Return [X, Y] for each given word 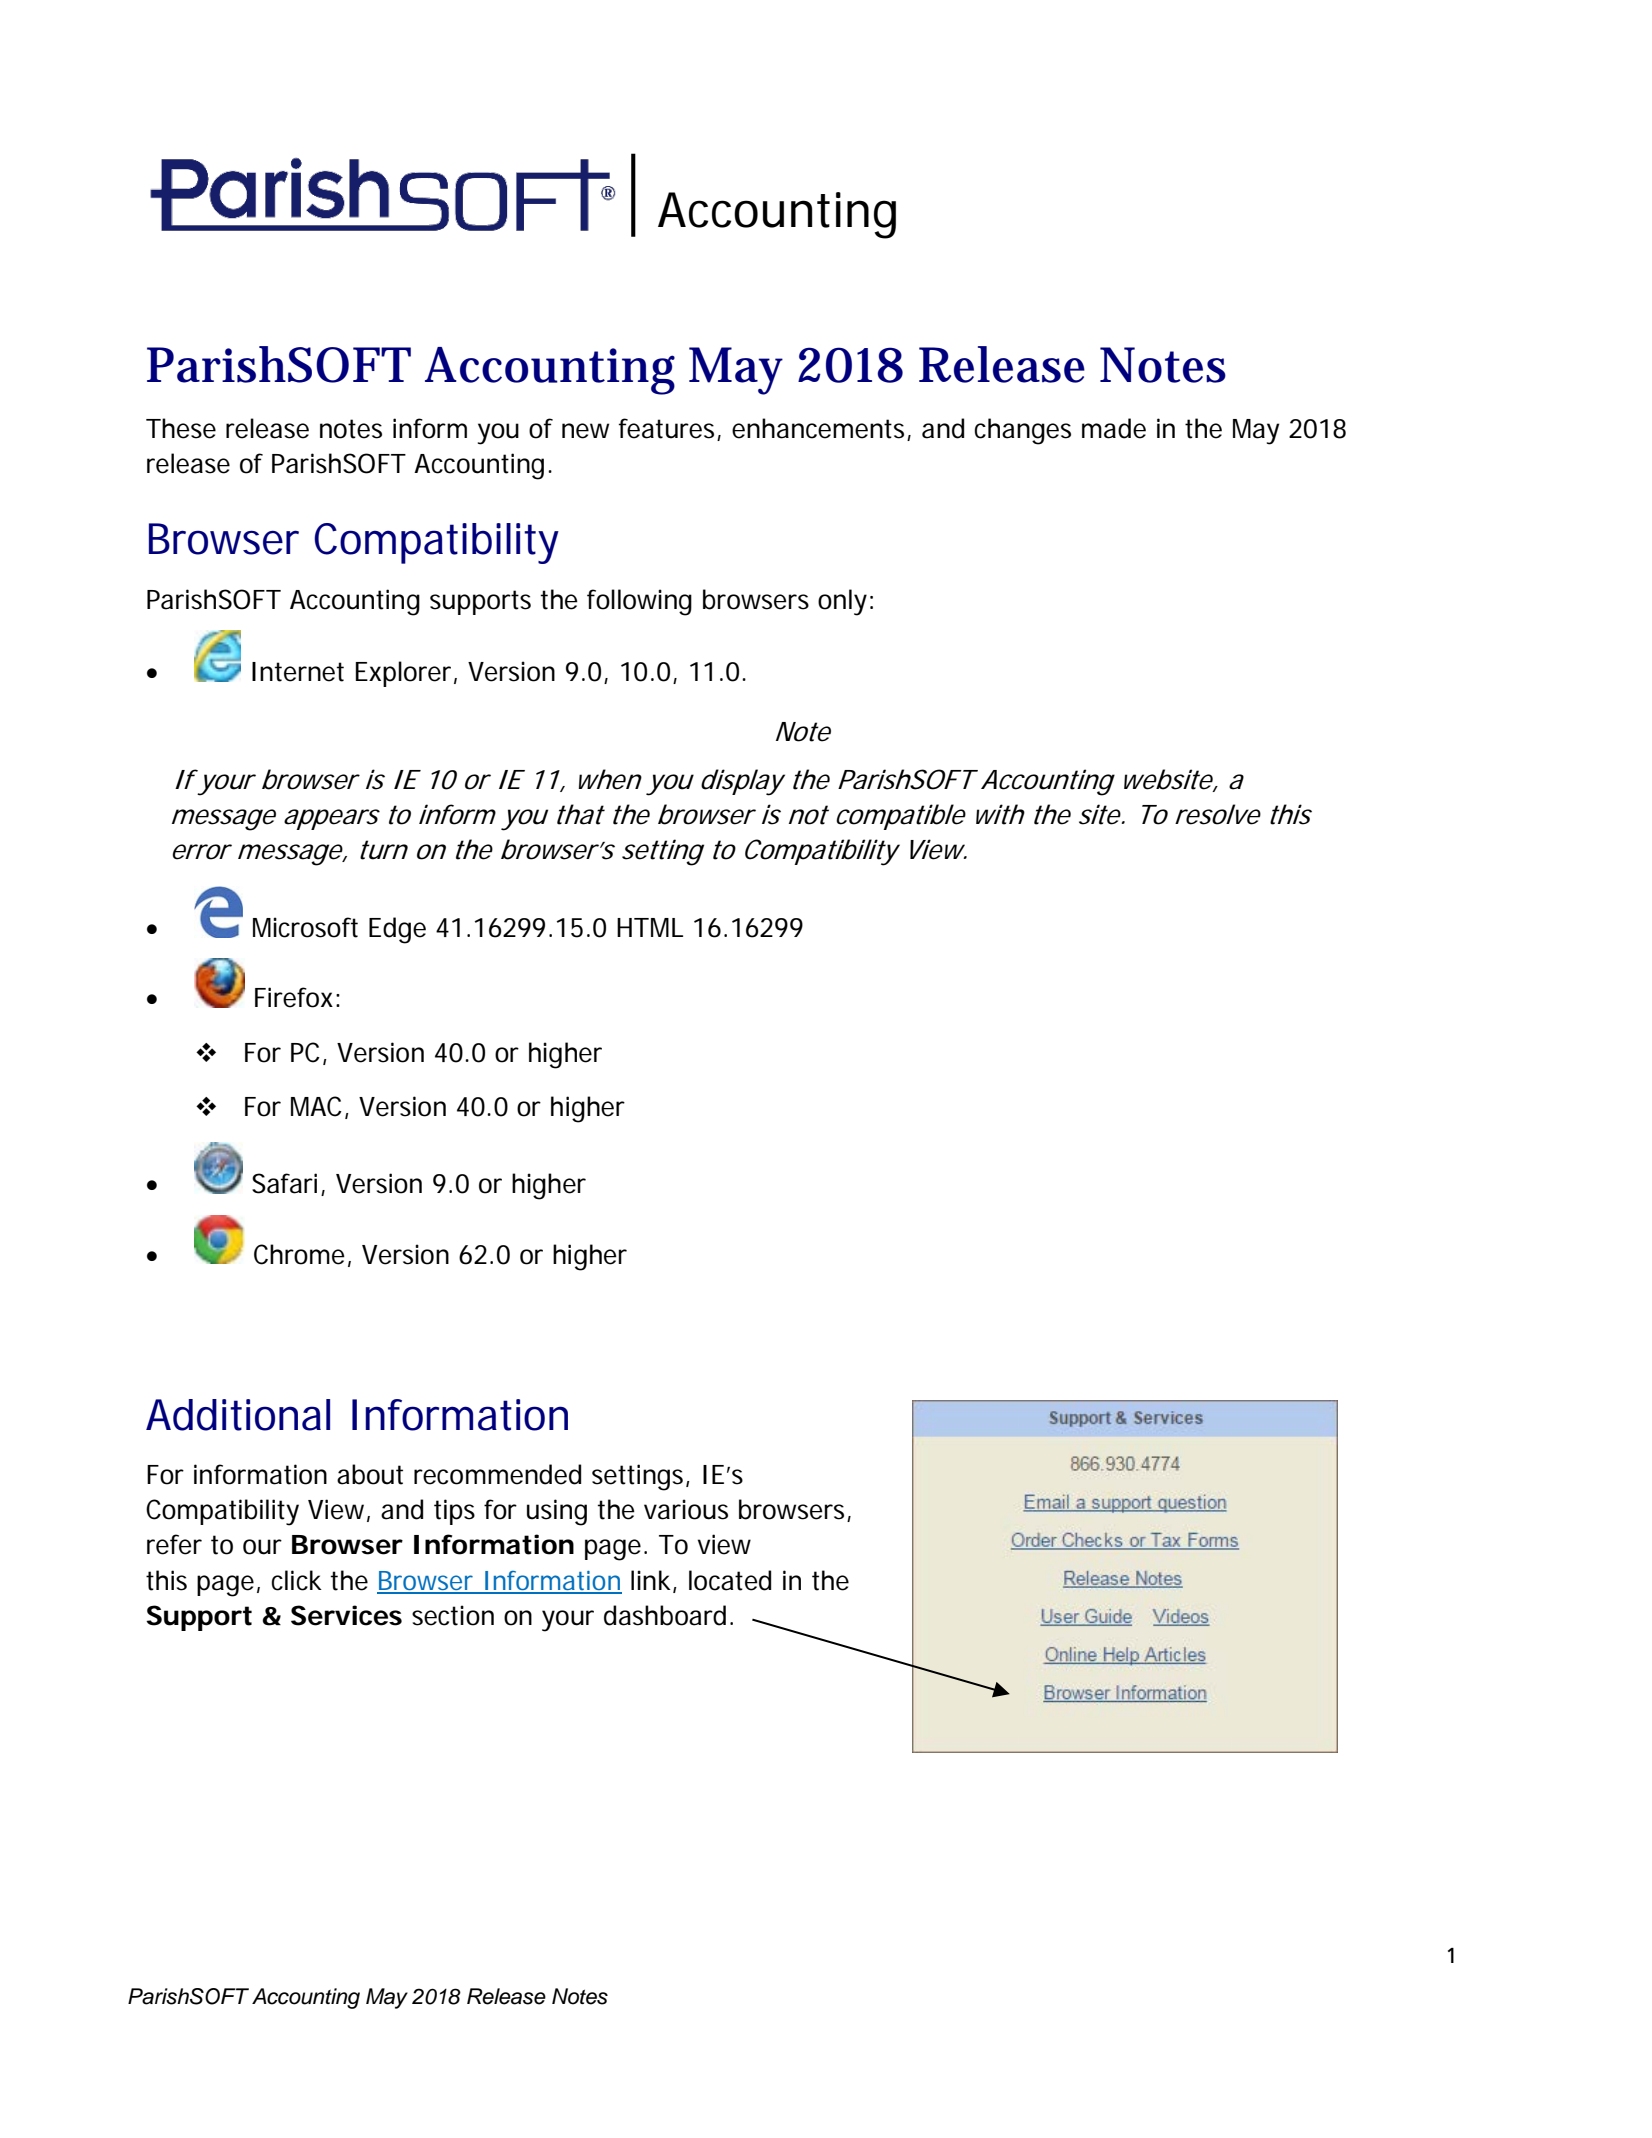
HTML [650, 927]
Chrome [299, 1254]
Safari [284, 1183]
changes [1022, 431]
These [181, 428]
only [842, 602]
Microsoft [305, 927]
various [686, 1509]
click [296, 1580]
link [652, 1581]
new [585, 431]
